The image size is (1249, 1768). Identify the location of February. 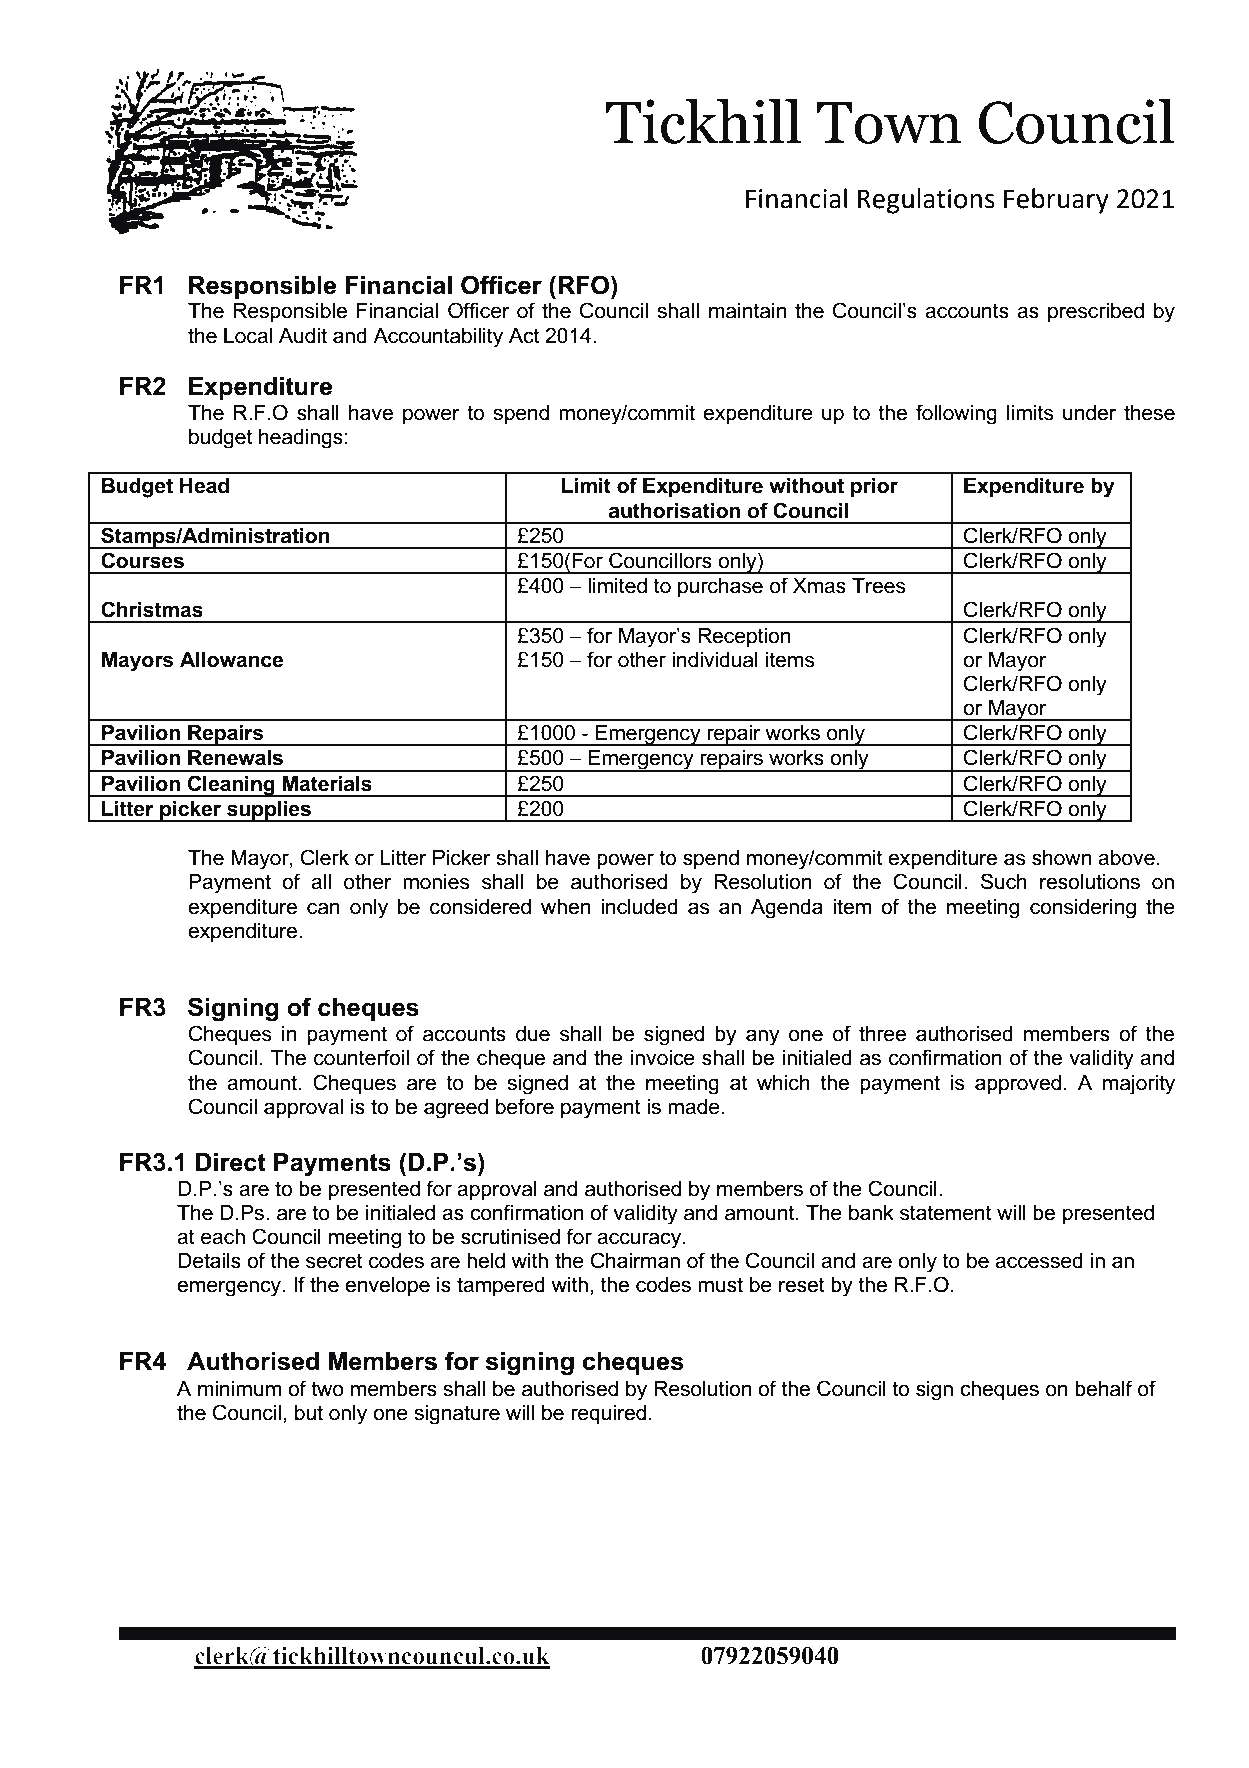
(1056, 201).
